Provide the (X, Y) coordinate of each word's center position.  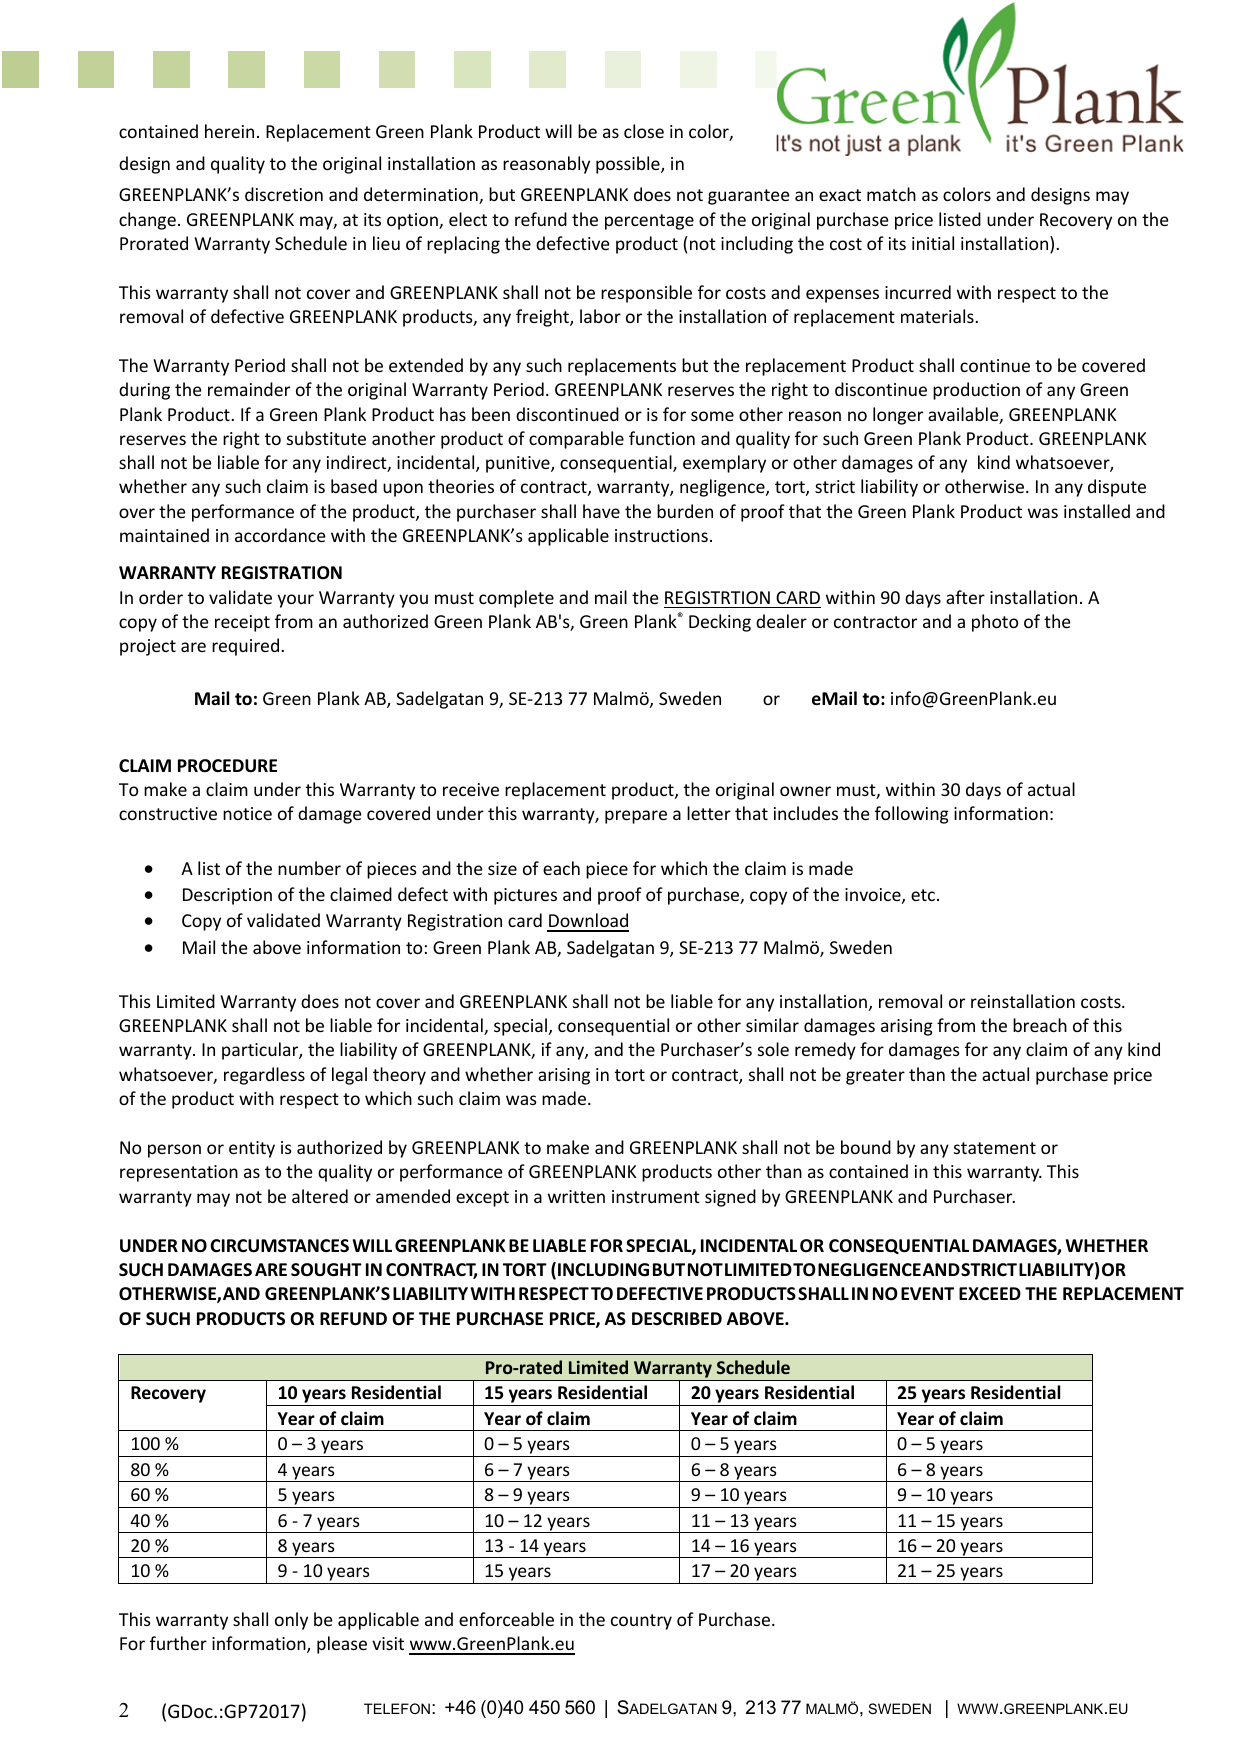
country (641, 1622)
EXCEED (990, 1293)
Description (227, 896)
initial (933, 243)
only (291, 1621)
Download (588, 922)
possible (629, 165)
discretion (284, 194)
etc (924, 895)
